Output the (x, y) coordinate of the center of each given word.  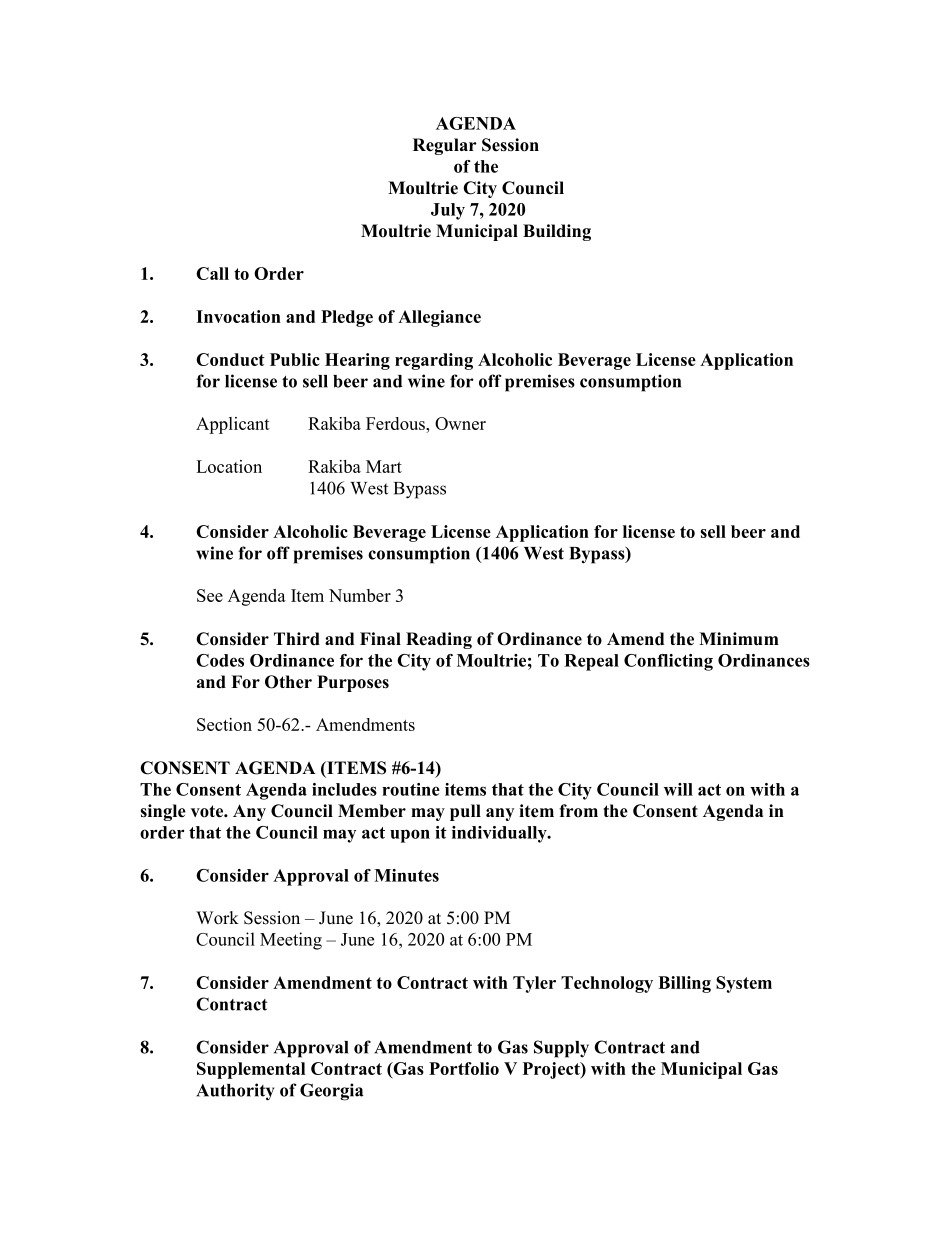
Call (212, 273)
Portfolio (464, 1068)
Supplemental (251, 1070)
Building (557, 232)
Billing (684, 984)
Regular (445, 146)
